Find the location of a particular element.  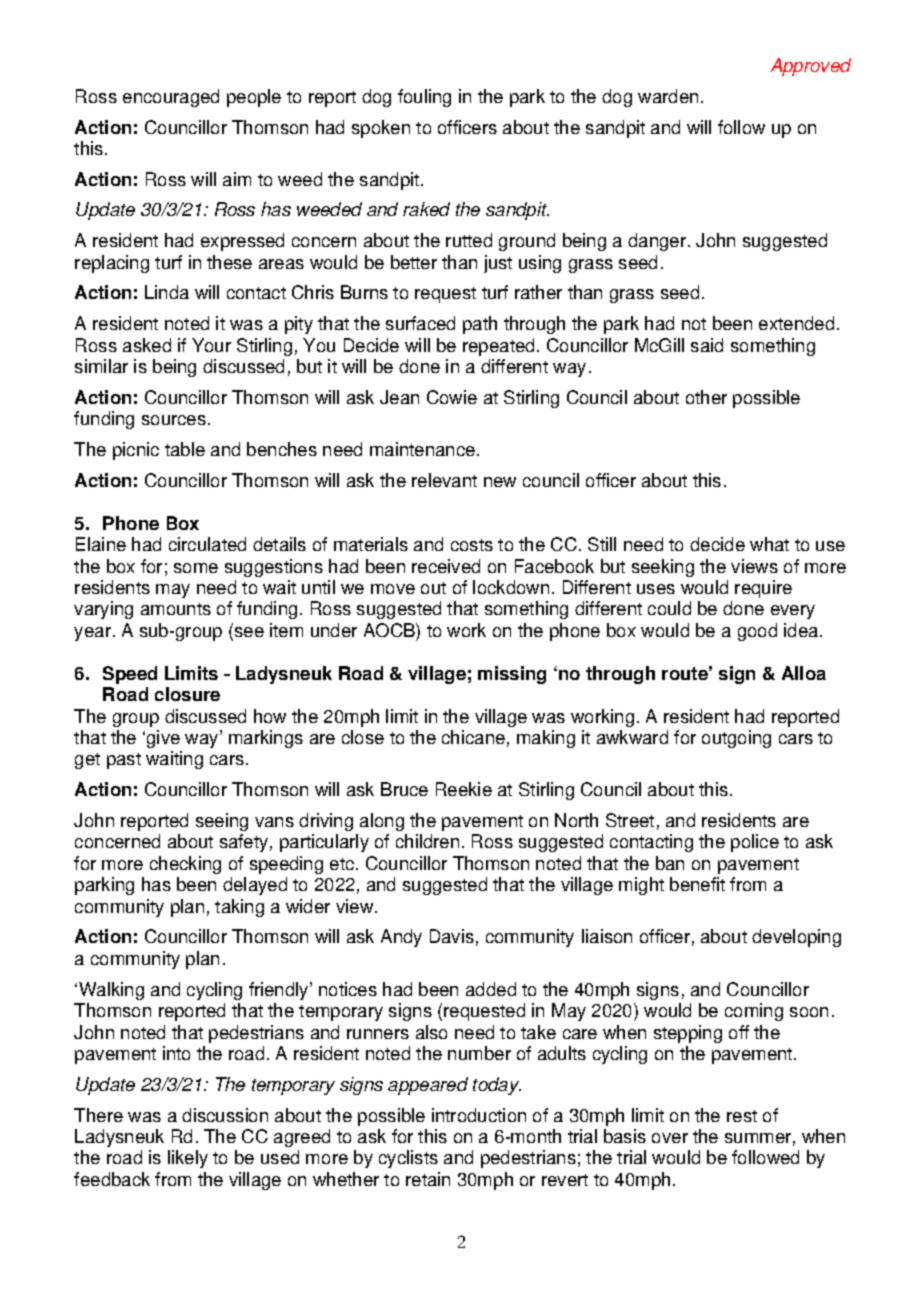

encouraged is located at coordinates (171, 98).
